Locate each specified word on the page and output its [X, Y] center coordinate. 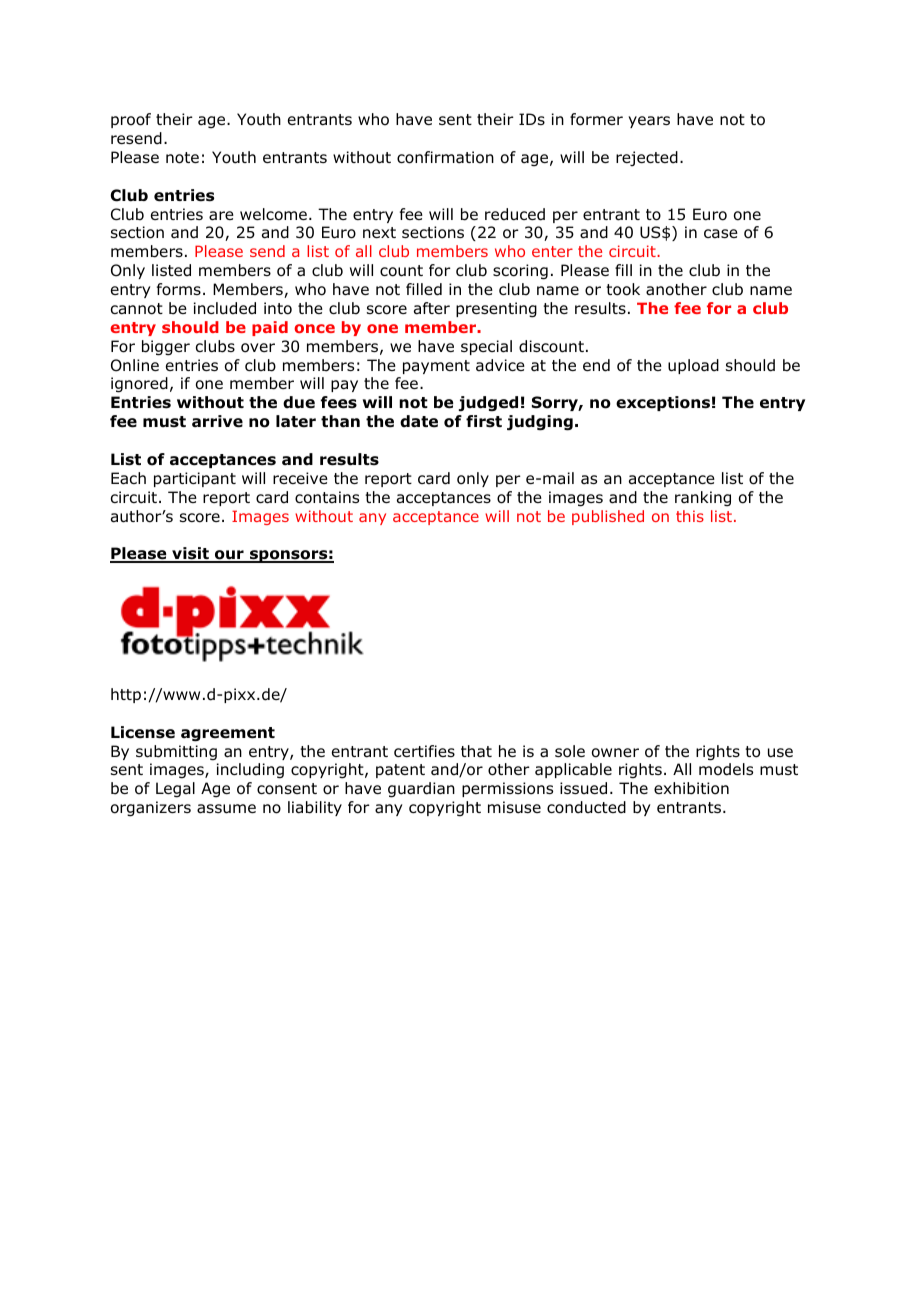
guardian [421, 790]
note [182, 158]
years [649, 122]
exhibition [691, 788]
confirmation [445, 157]
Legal [175, 790]
